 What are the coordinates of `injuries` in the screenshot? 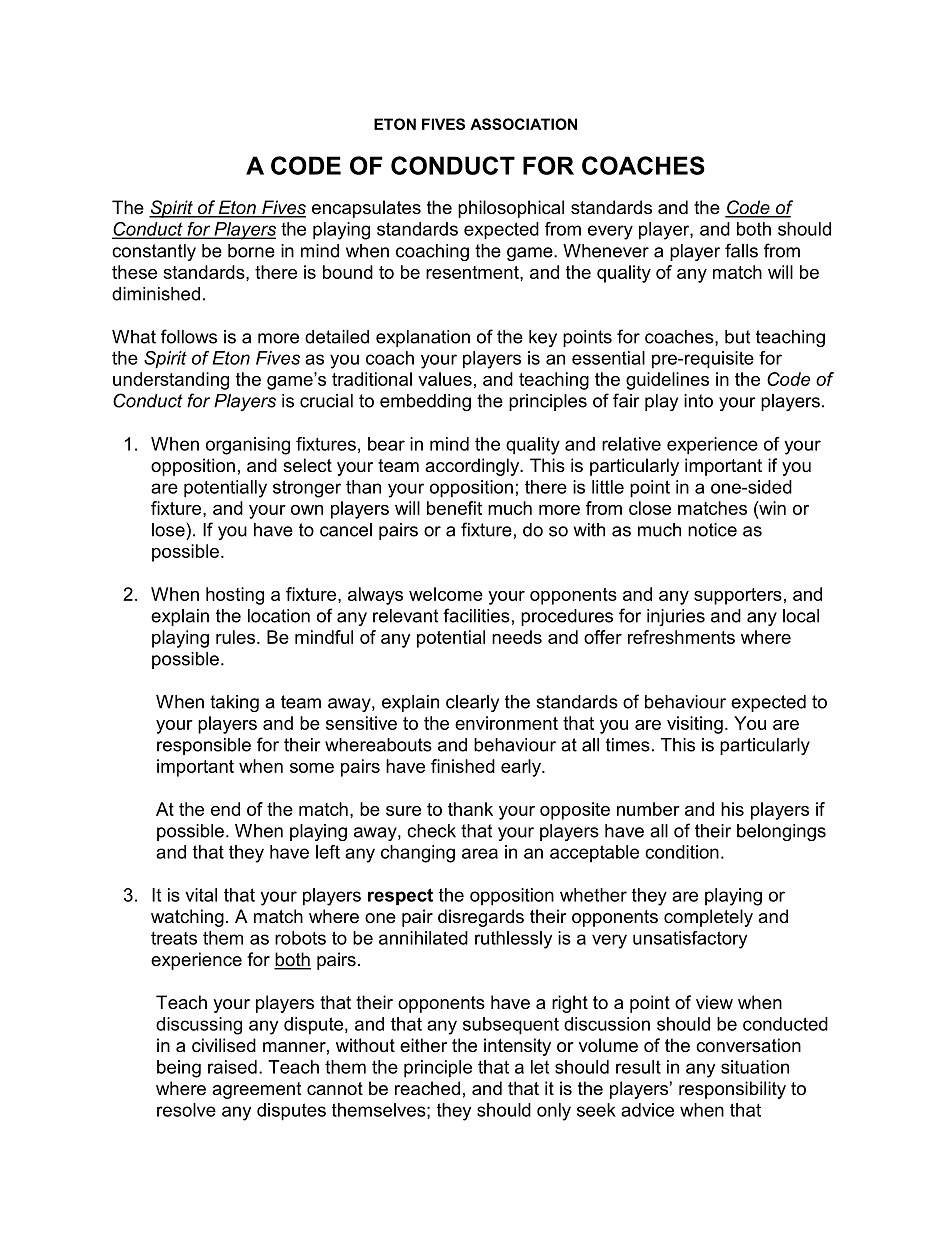 It's located at (676, 617).
